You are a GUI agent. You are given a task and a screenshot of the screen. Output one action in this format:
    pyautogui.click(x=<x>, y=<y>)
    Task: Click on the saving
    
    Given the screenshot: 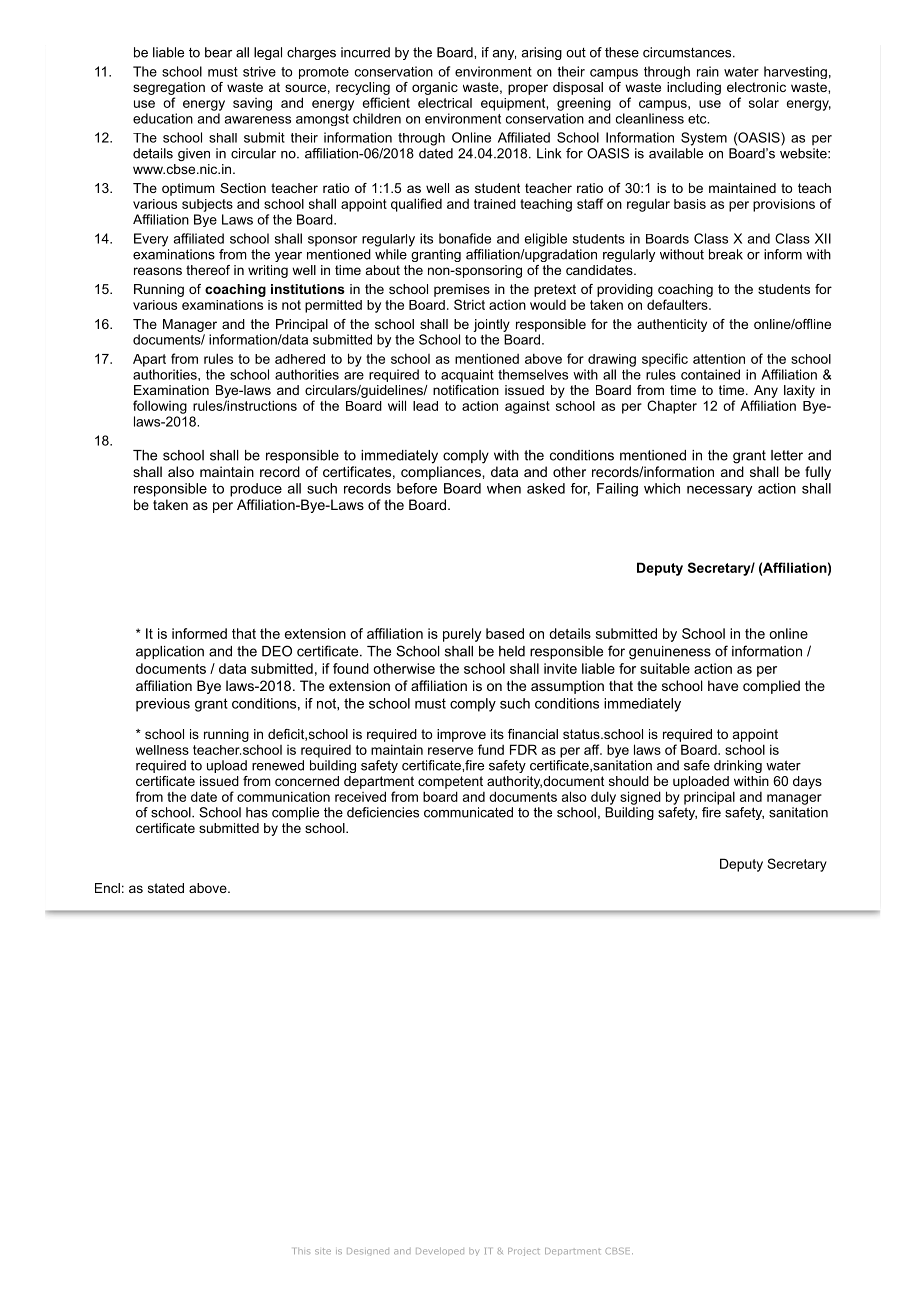 What is the action you would take?
    pyautogui.click(x=252, y=104)
